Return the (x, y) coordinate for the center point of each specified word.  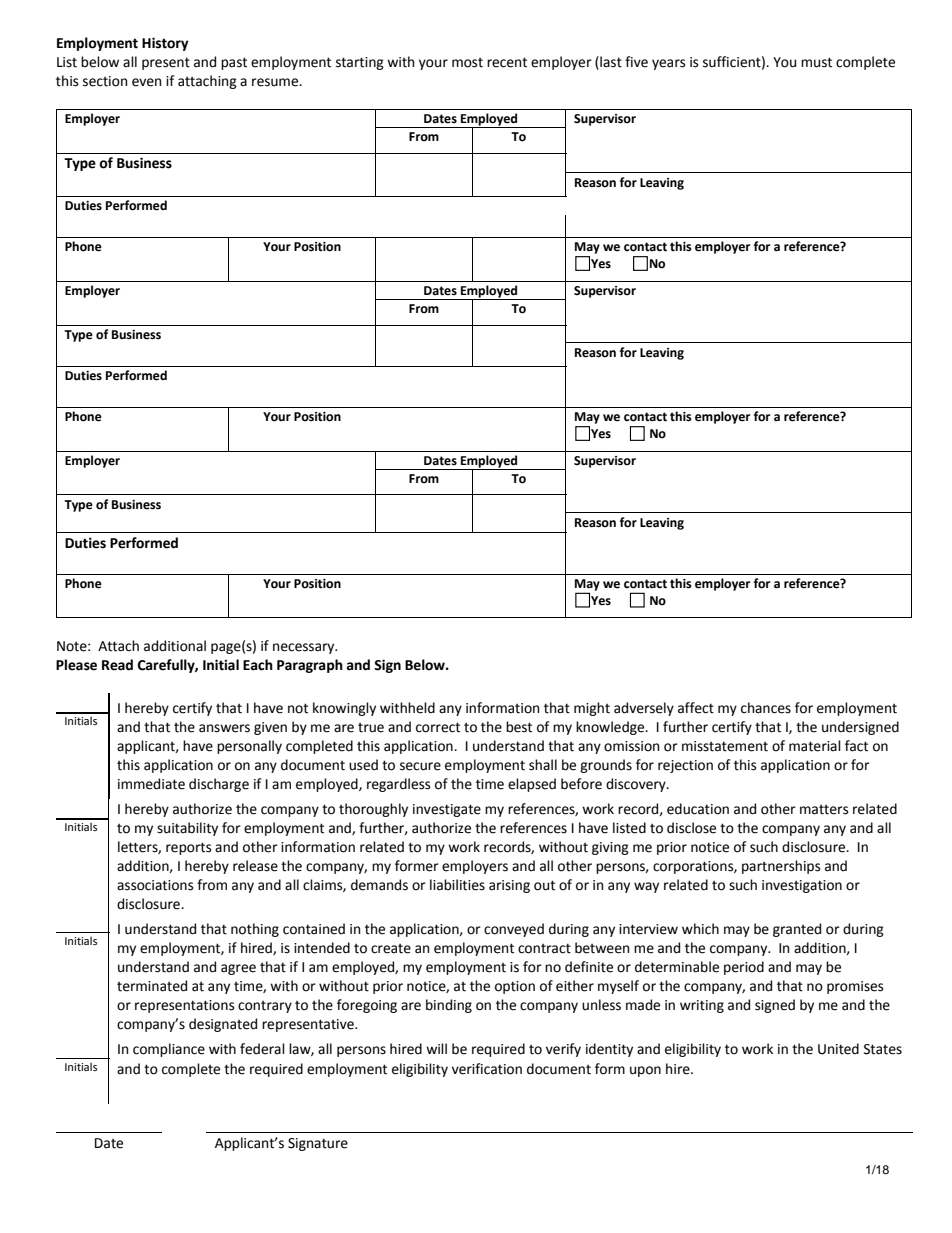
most (467, 63)
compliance (169, 1050)
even (146, 82)
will (436, 1048)
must (816, 62)
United (838, 1049)
